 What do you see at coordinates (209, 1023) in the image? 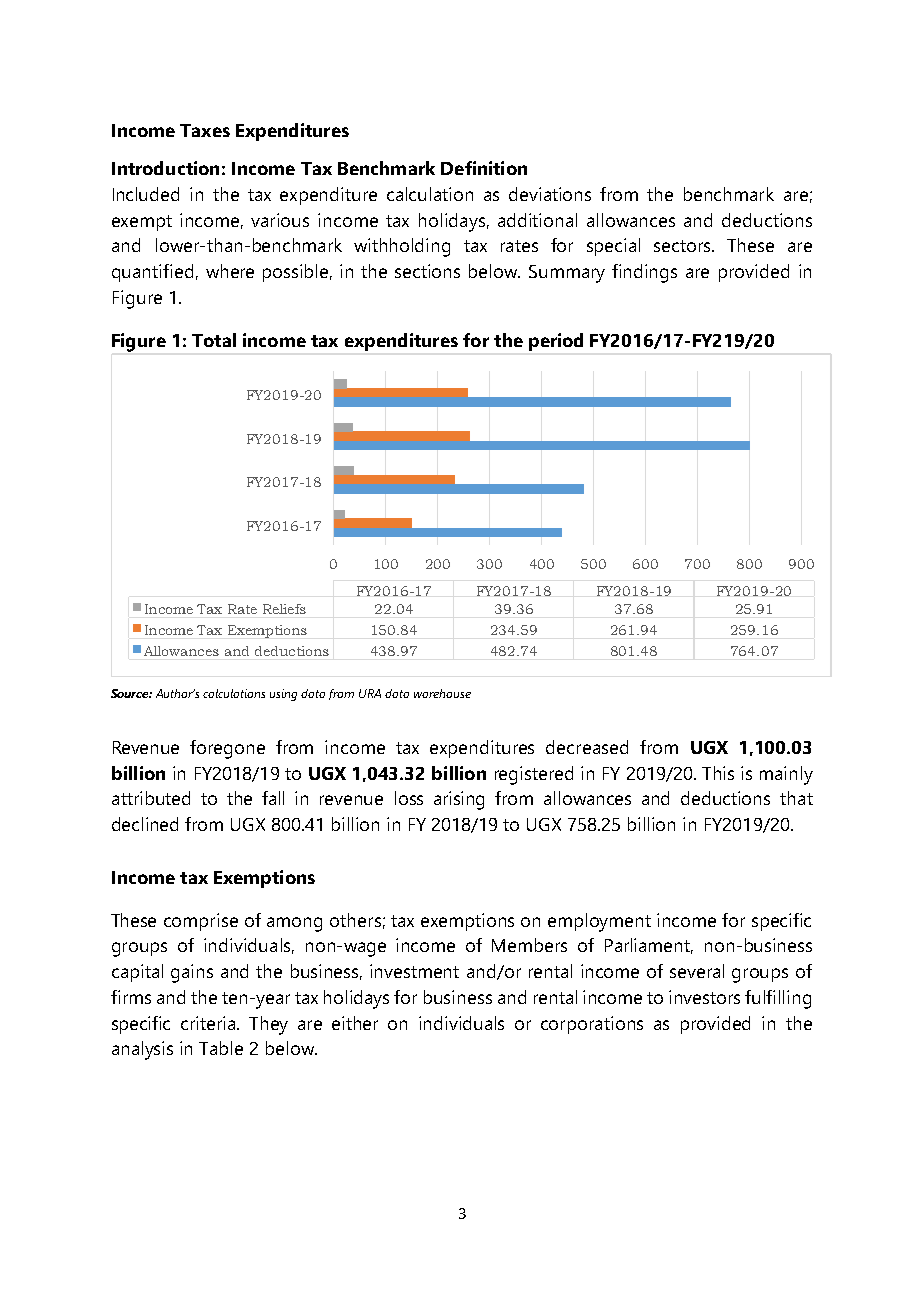
I see `criteria` at bounding box center [209, 1023].
